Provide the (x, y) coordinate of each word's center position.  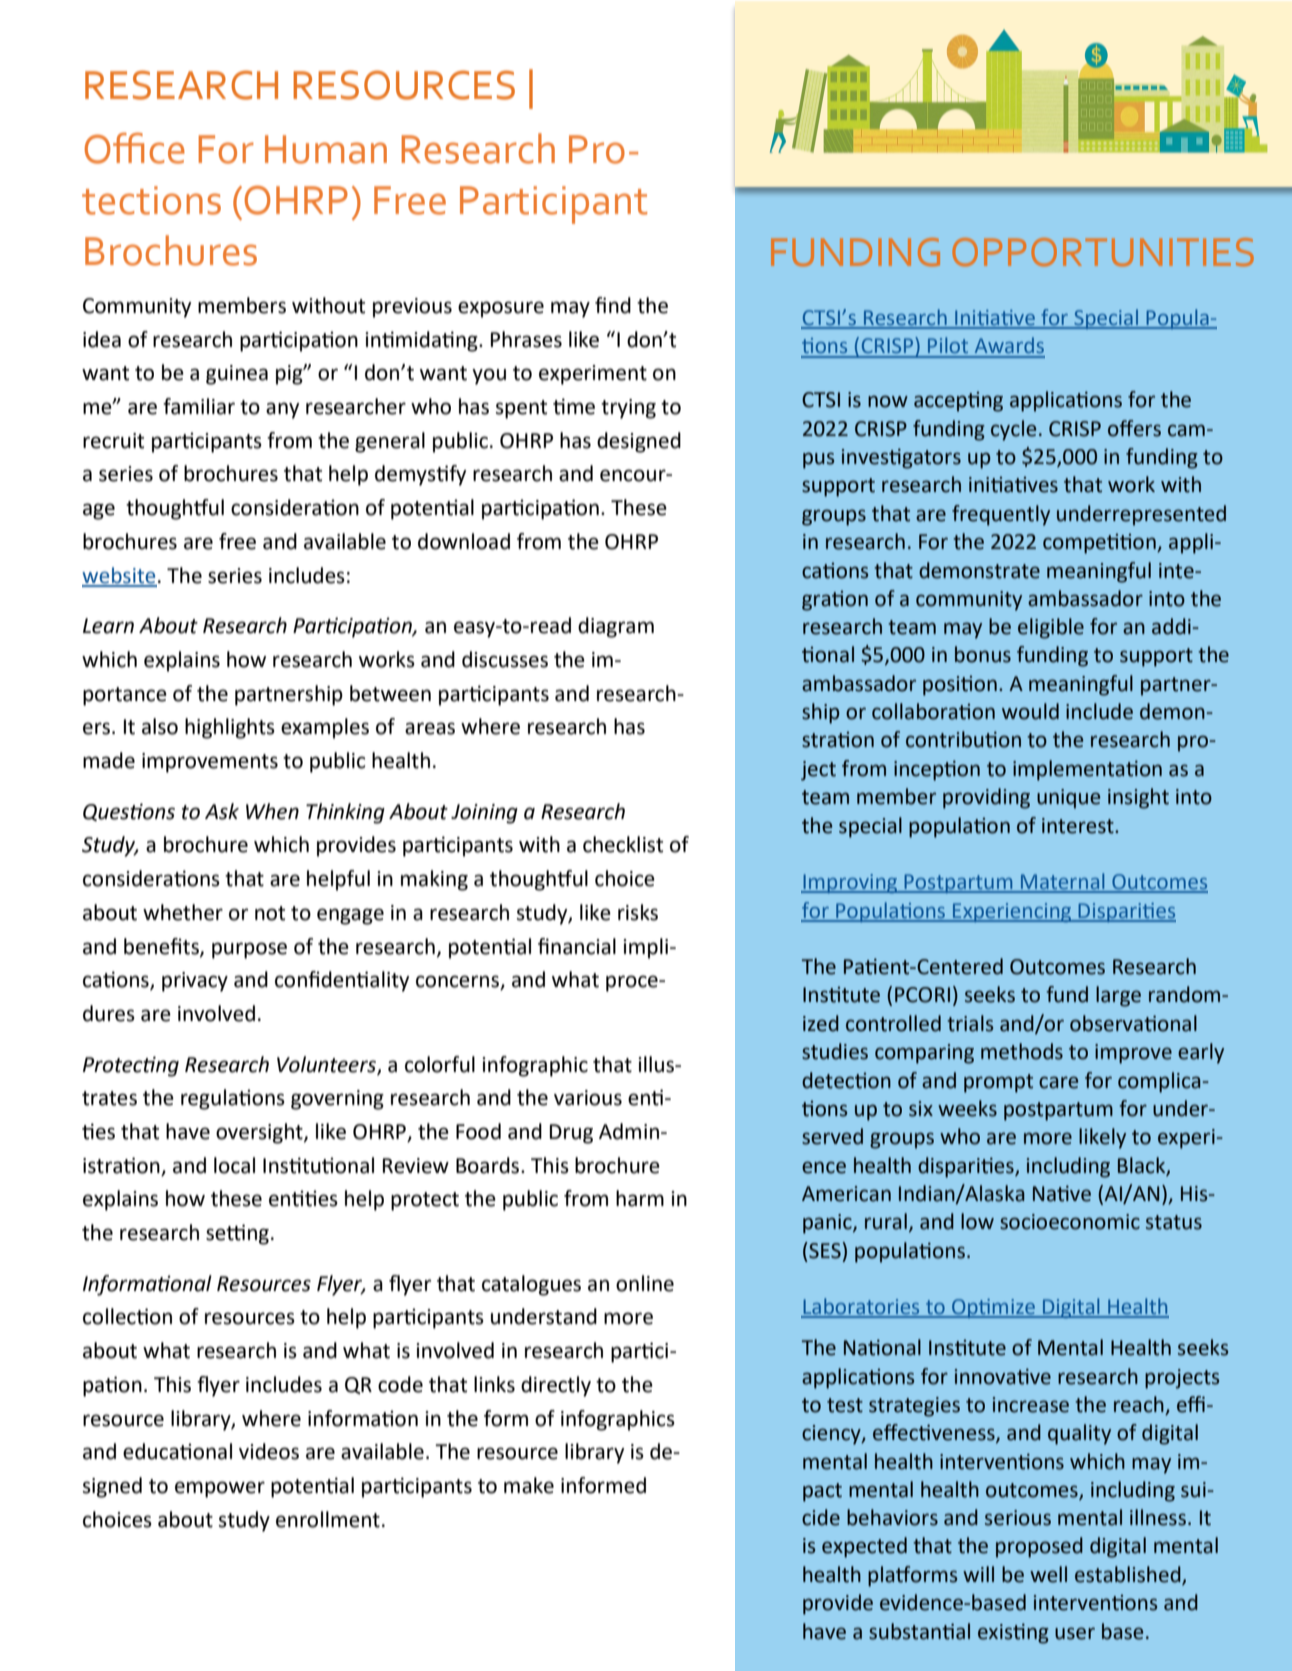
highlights (230, 728)
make (529, 1485)
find (613, 305)
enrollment (328, 1519)
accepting (958, 402)
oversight (260, 1133)
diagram (616, 627)
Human (326, 149)
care (1058, 1082)
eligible (1051, 628)
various (588, 1098)
